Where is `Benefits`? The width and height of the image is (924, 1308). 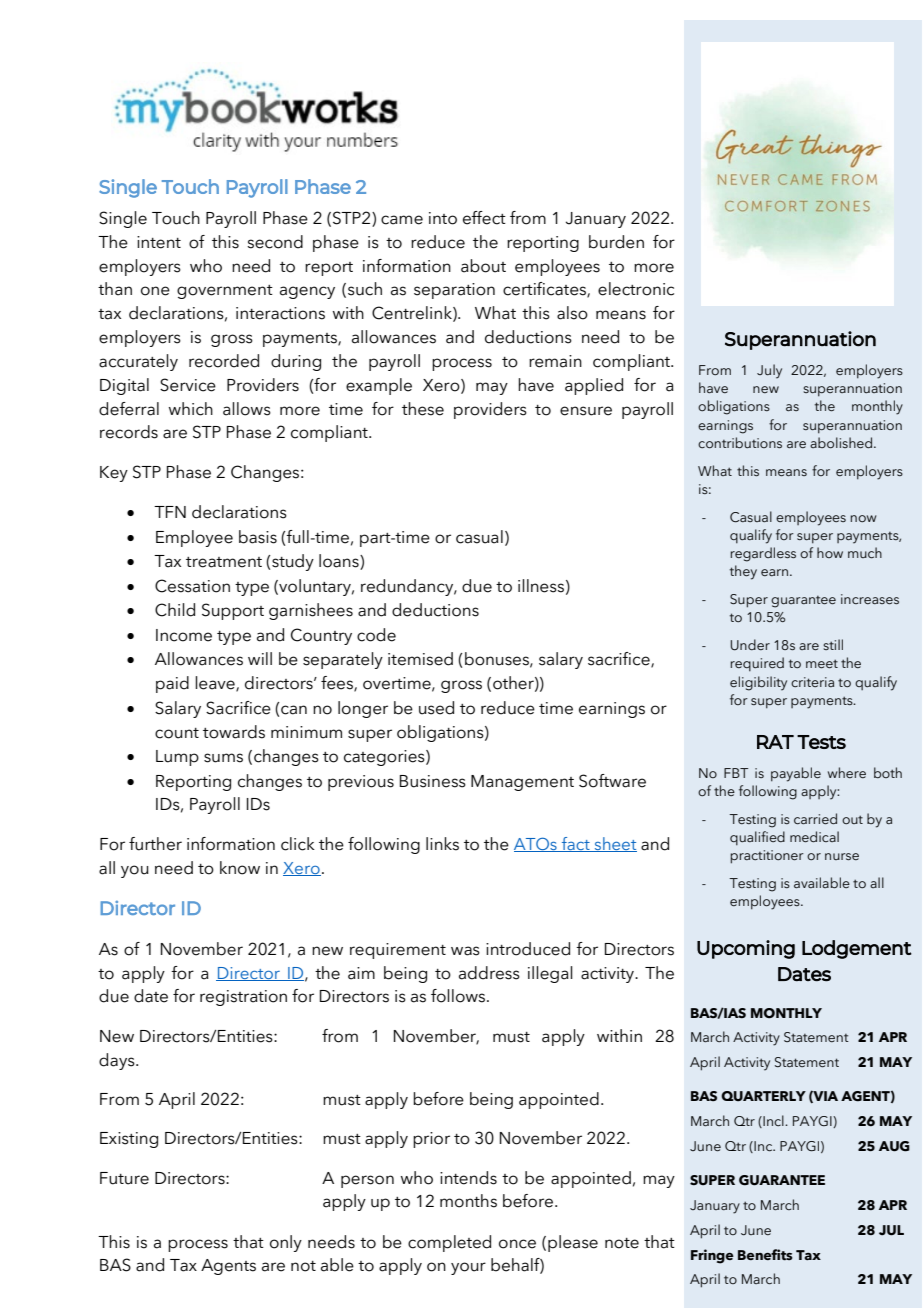 Benefits is located at coordinates (765, 1255).
